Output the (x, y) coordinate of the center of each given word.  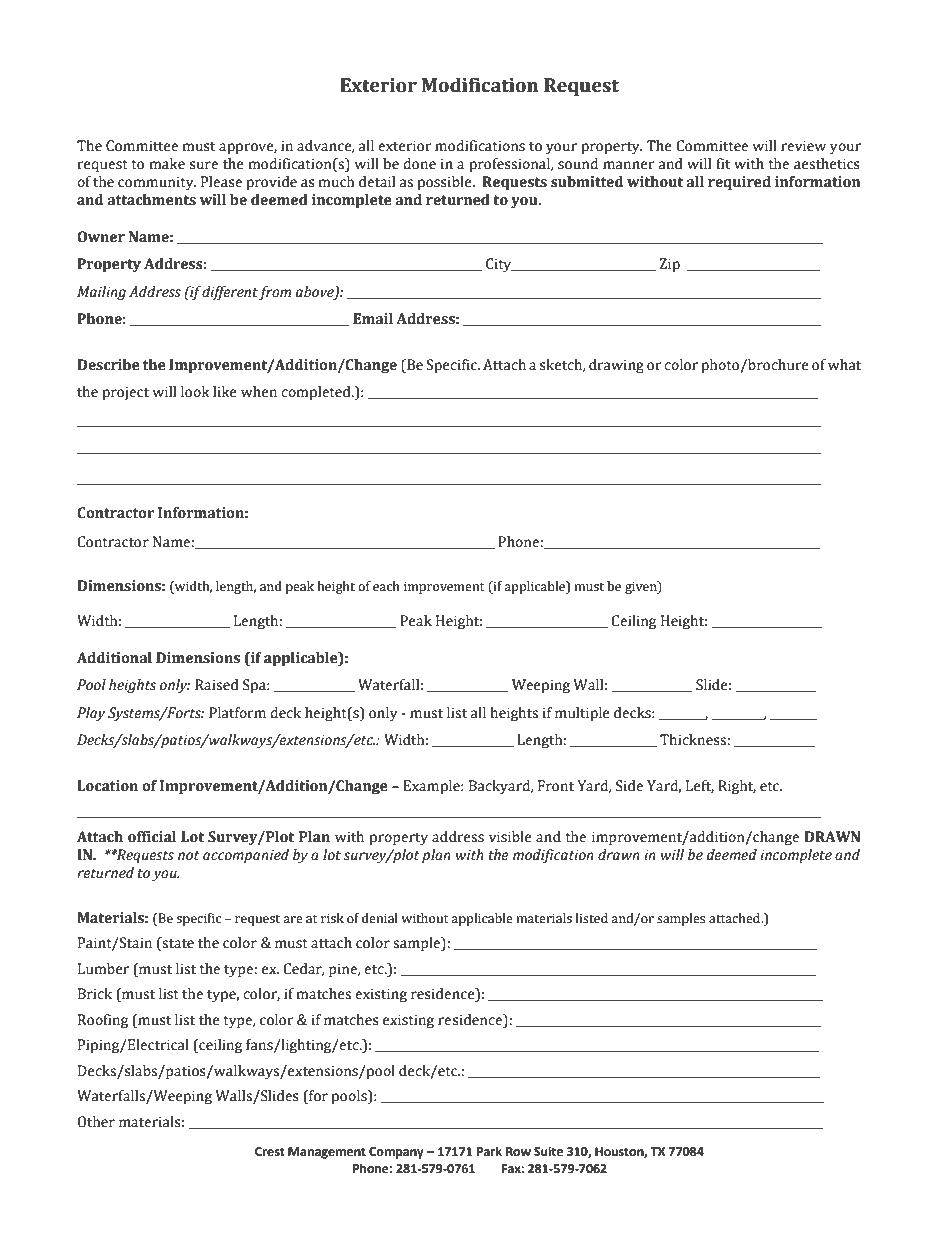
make (167, 164)
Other (96, 1122)
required (739, 183)
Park (489, 1151)
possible (446, 183)
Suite (548, 1152)
